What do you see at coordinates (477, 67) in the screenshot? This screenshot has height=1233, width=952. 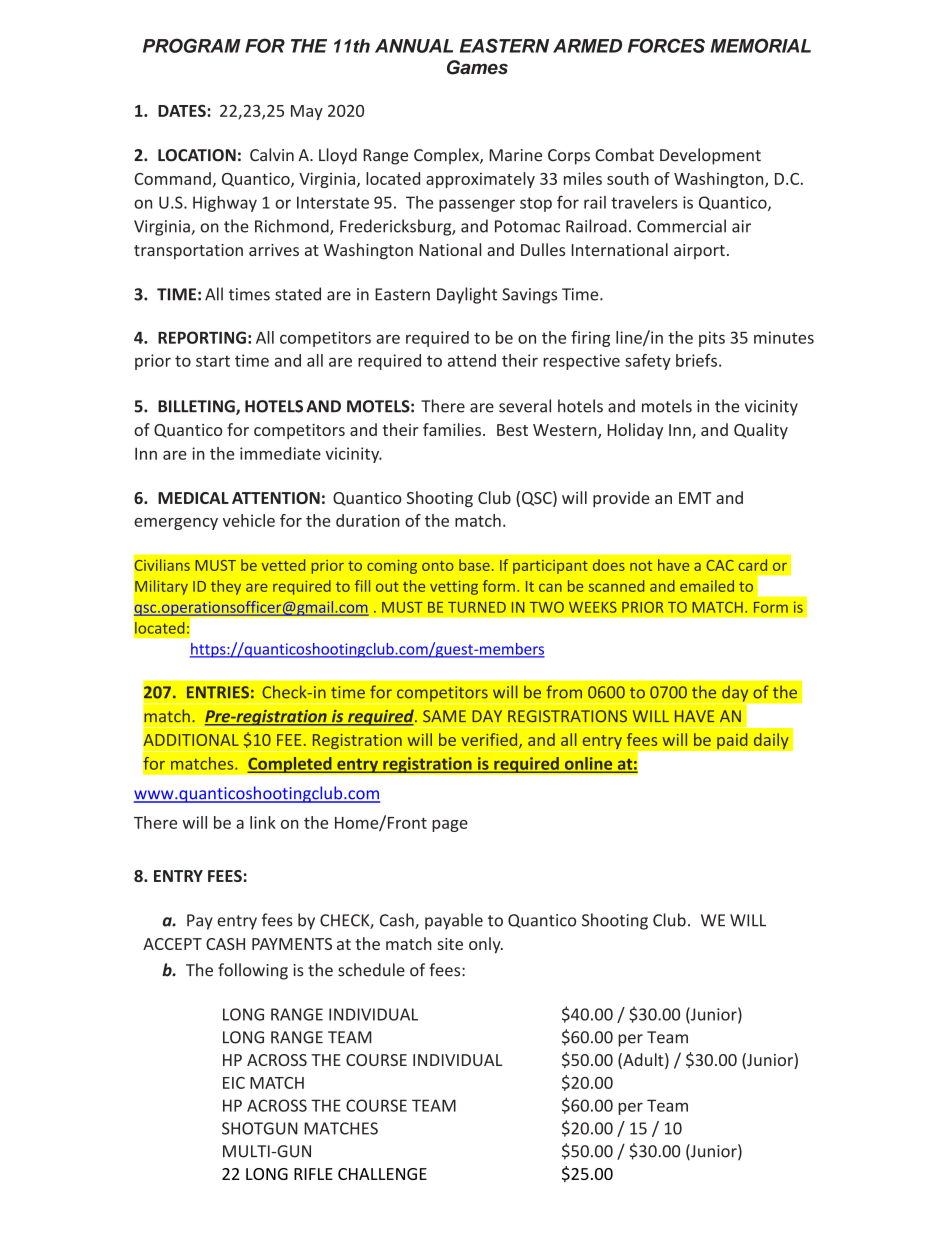 I see `Games` at bounding box center [477, 67].
